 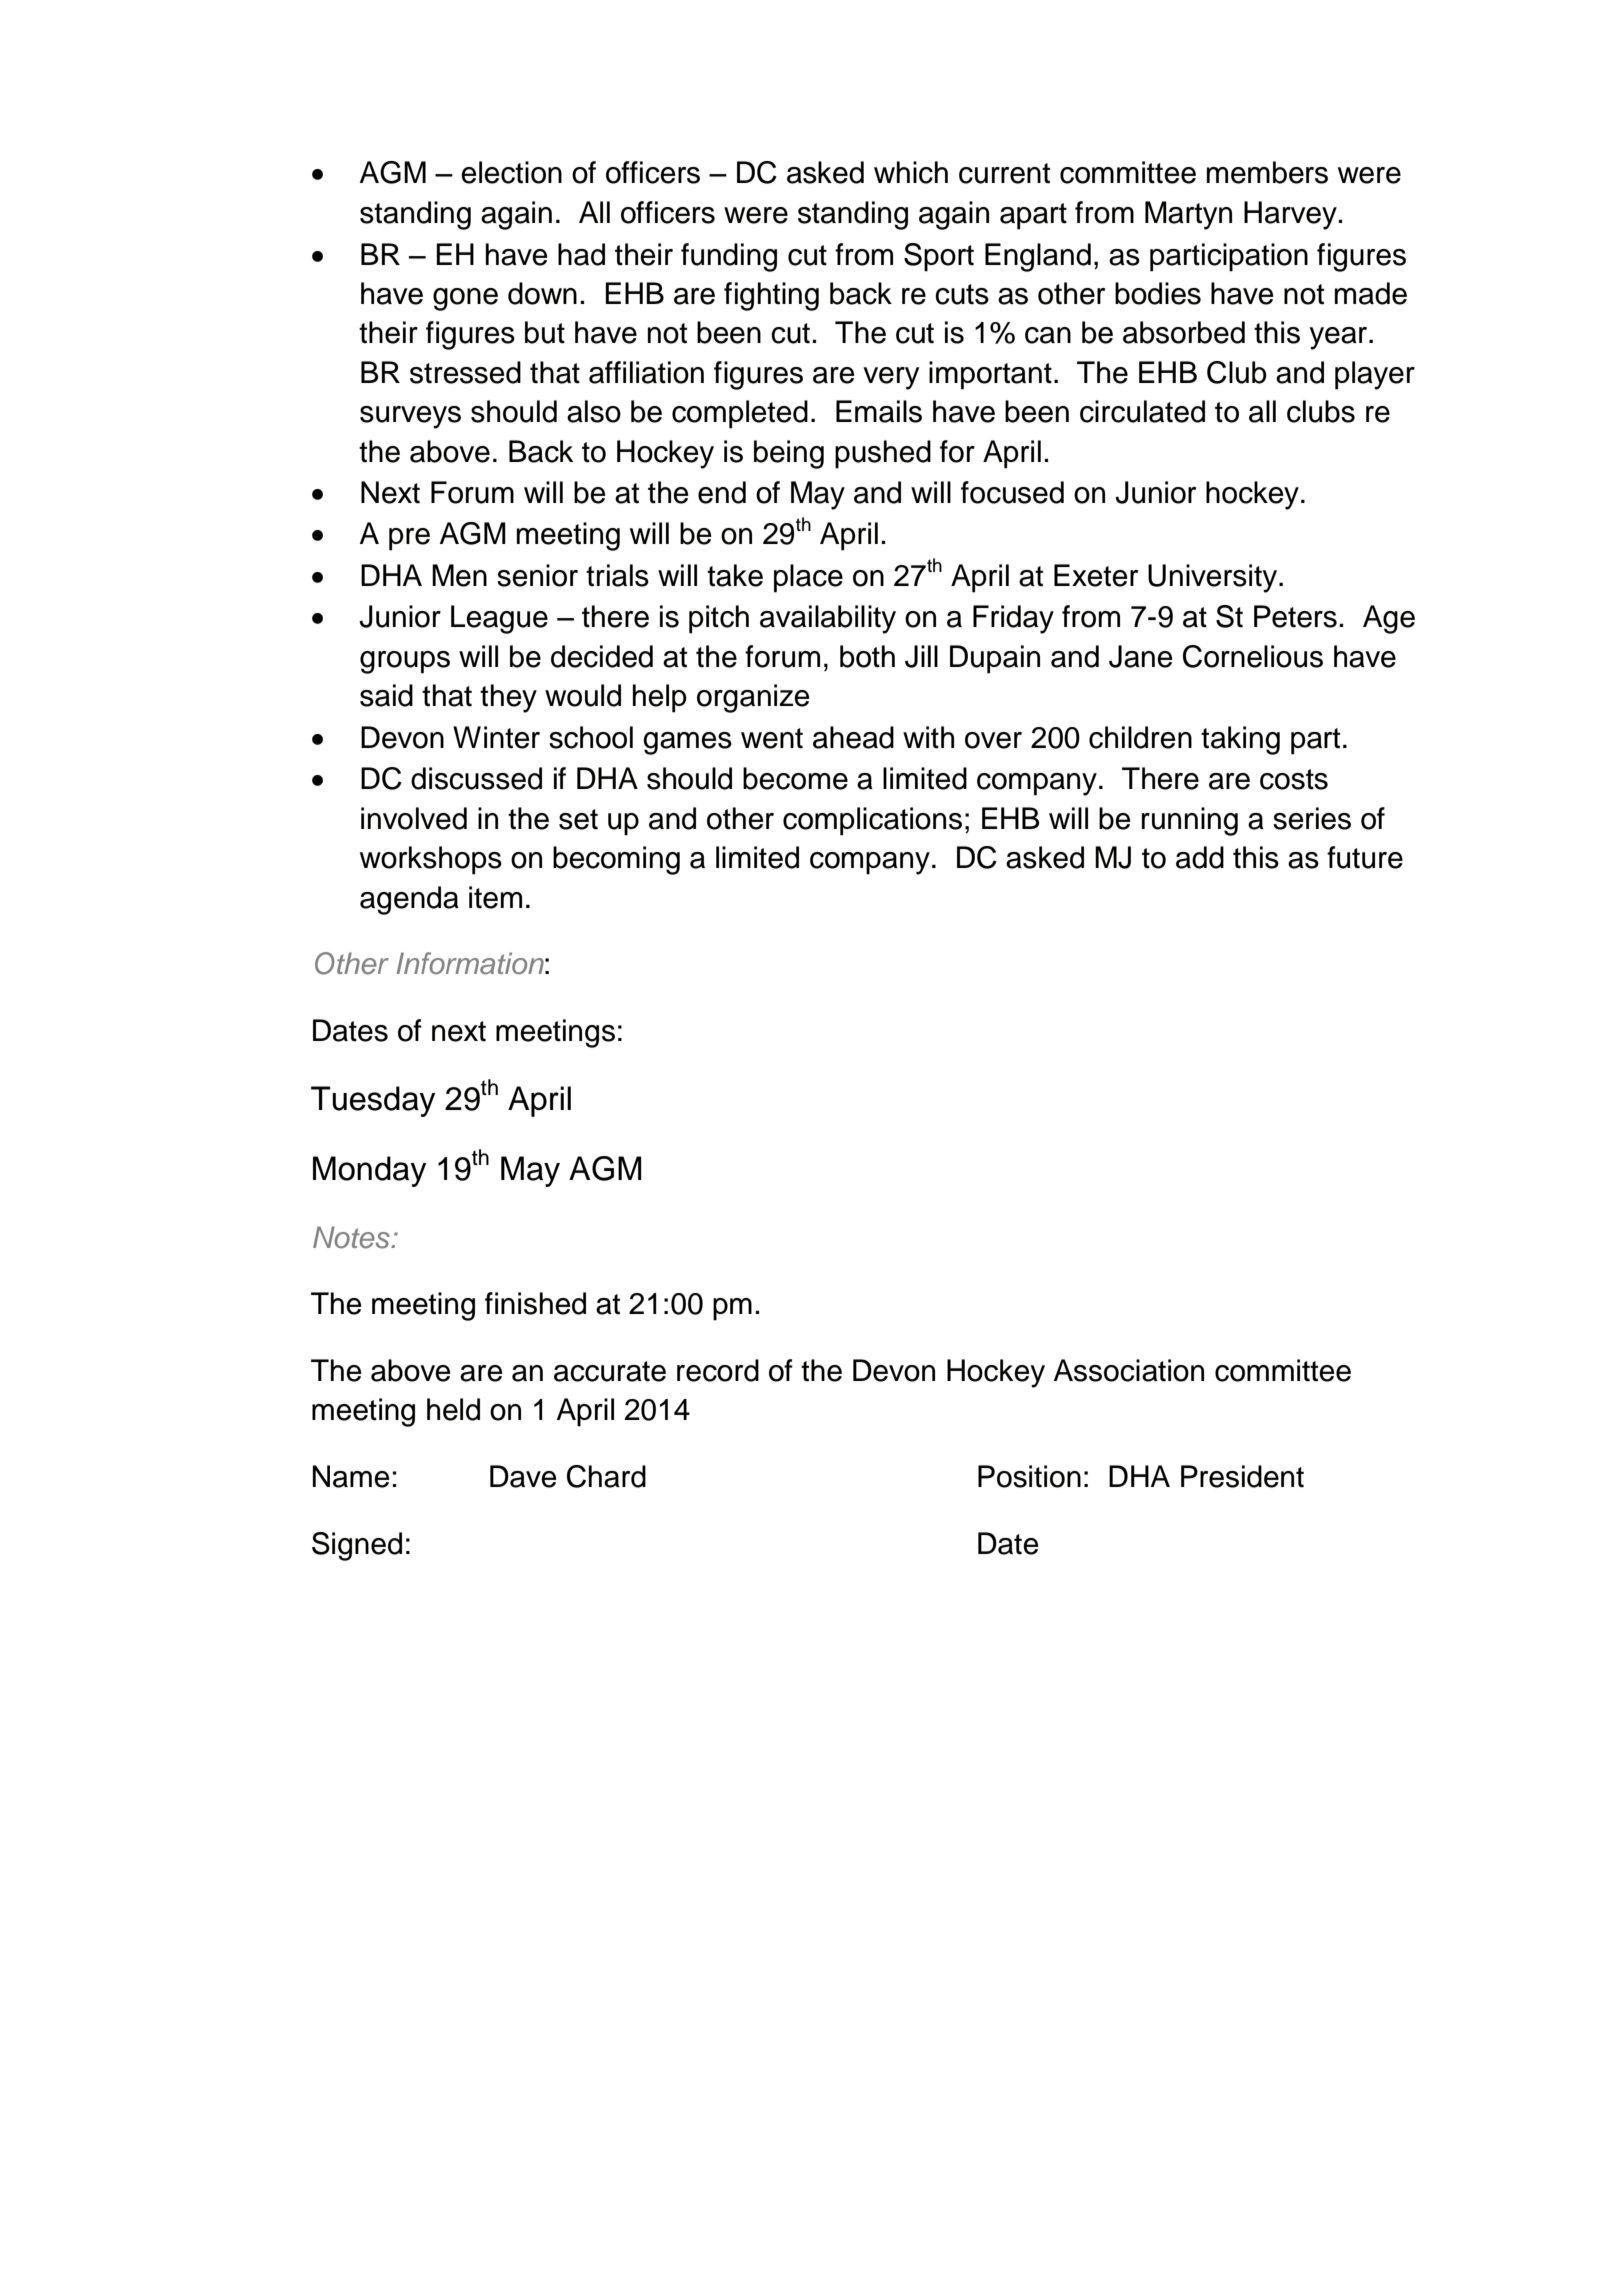 What do you see at coordinates (911, 172) in the screenshot?
I see `which` at bounding box center [911, 172].
